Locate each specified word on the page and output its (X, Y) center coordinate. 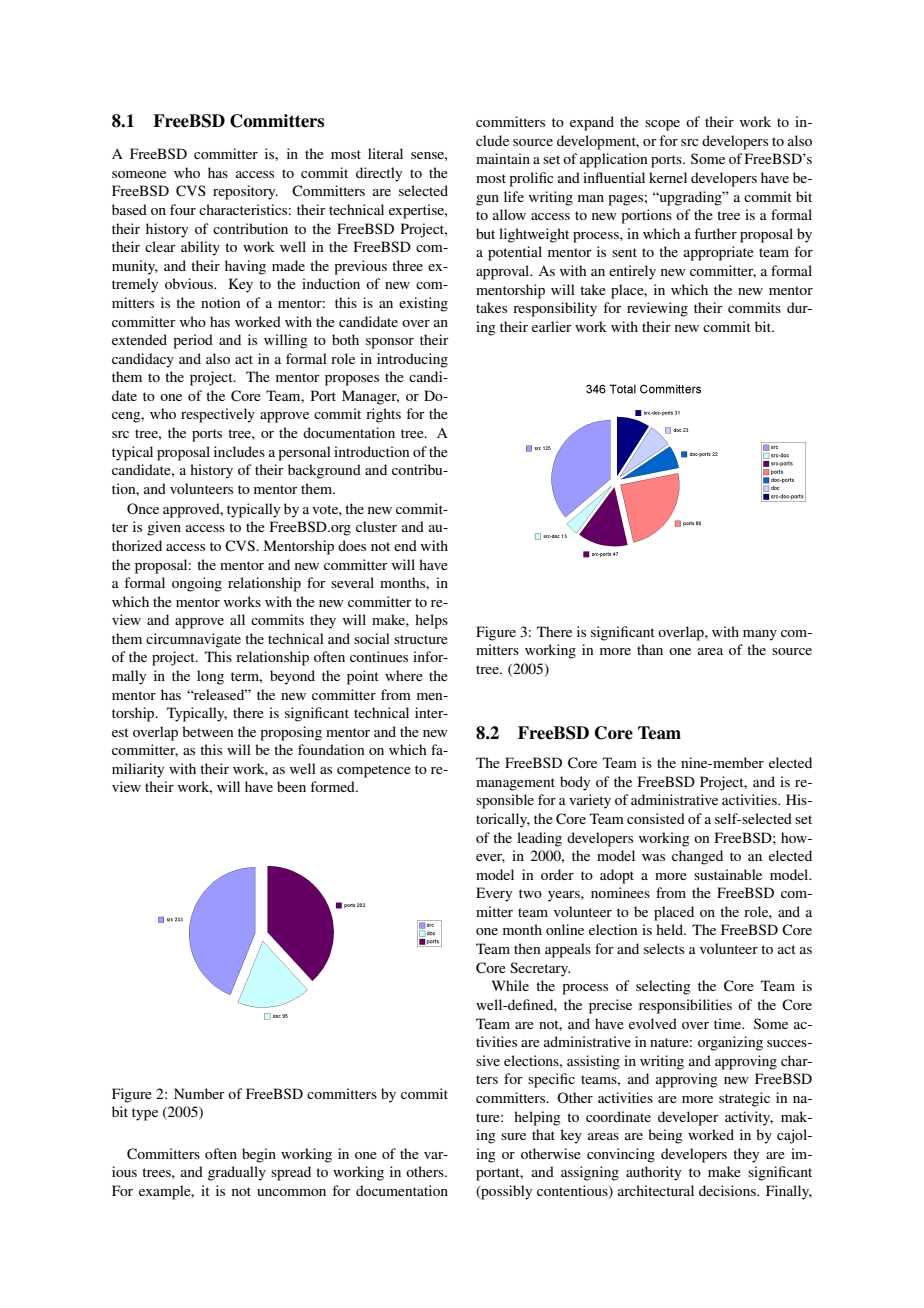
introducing (412, 360)
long (210, 677)
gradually (237, 1173)
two (530, 893)
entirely (632, 272)
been (291, 786)
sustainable (728, 874)
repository (245, 192)
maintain (503, 158)
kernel (668, 177)
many (760, 635)
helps (431, 621)
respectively (218, 415)
